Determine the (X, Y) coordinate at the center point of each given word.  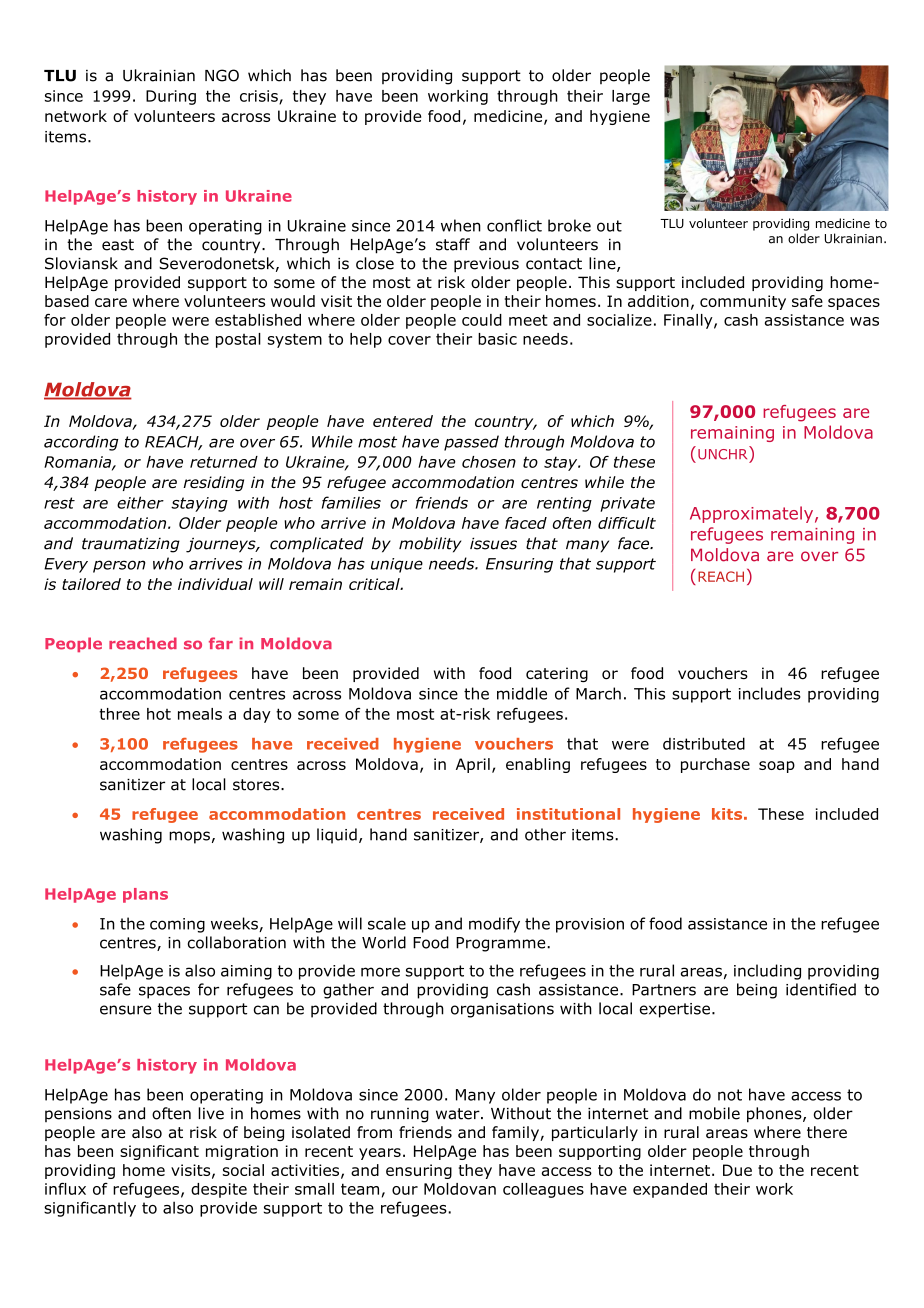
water (459, 1114)
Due (737, 1170)
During (171, 97)
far (221, 643)
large (631, 97)
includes (770, 693)
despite (219, 1190)
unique (397, 565)
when (461, 225)
